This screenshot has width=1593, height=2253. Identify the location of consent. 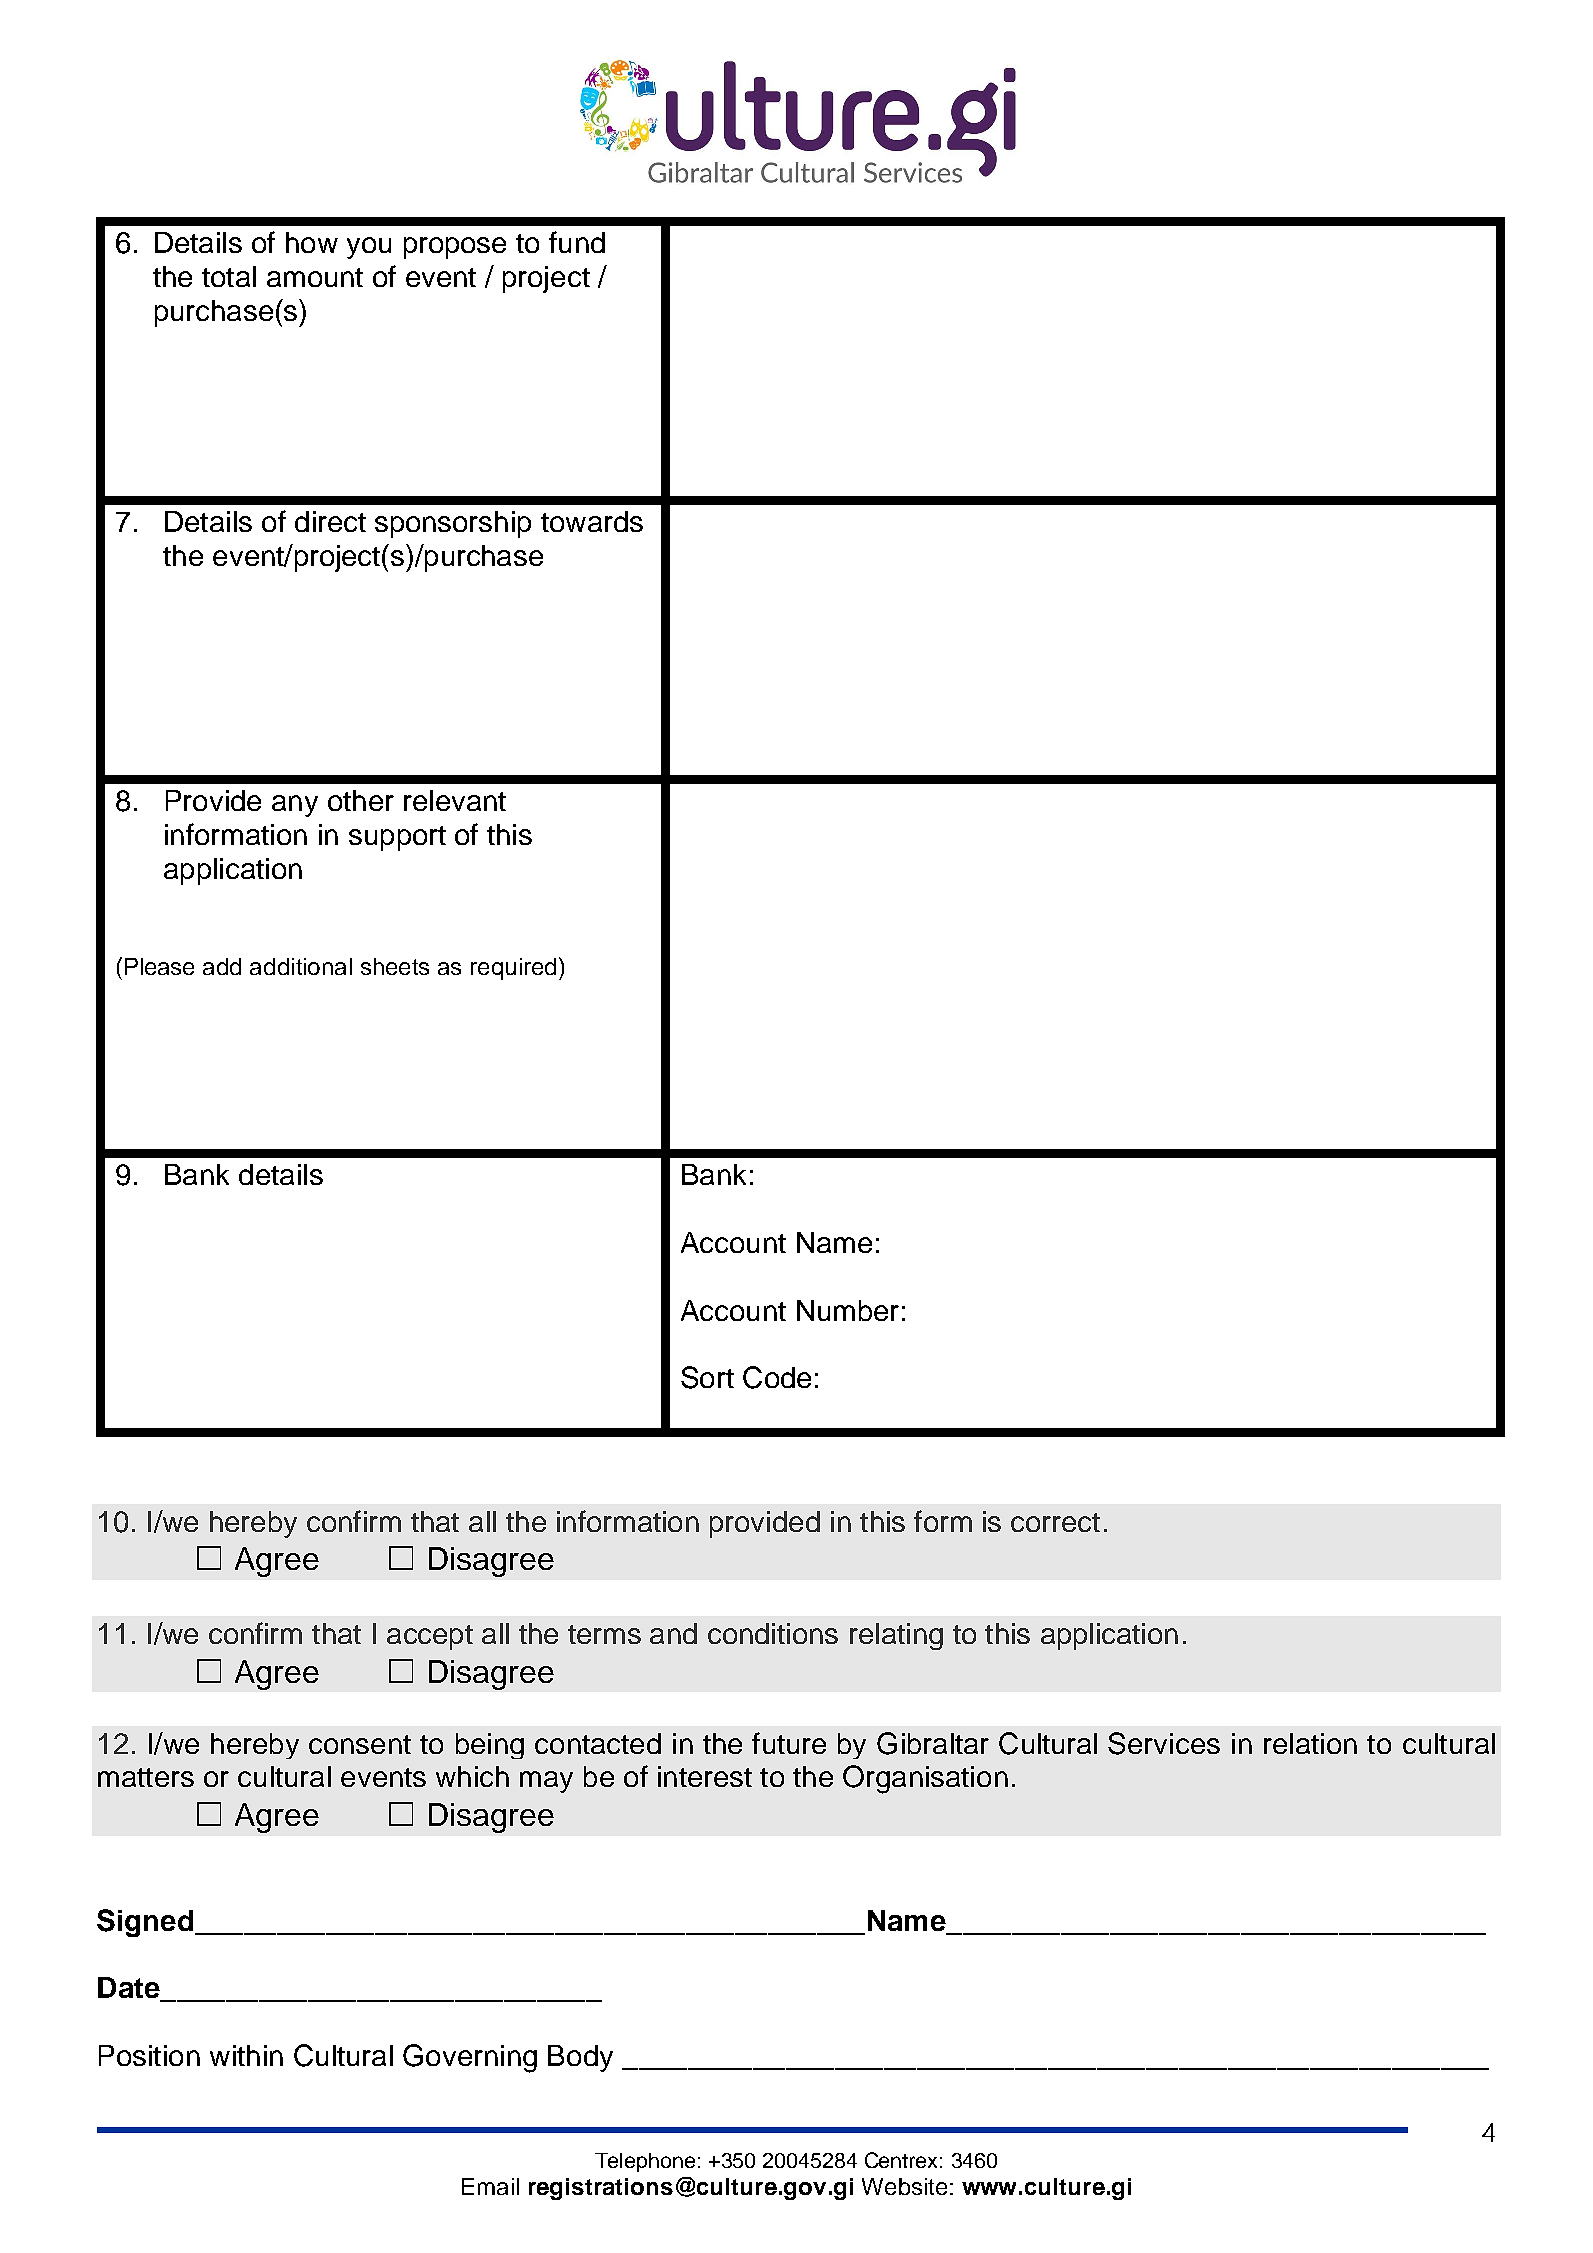
(360, 1744).
